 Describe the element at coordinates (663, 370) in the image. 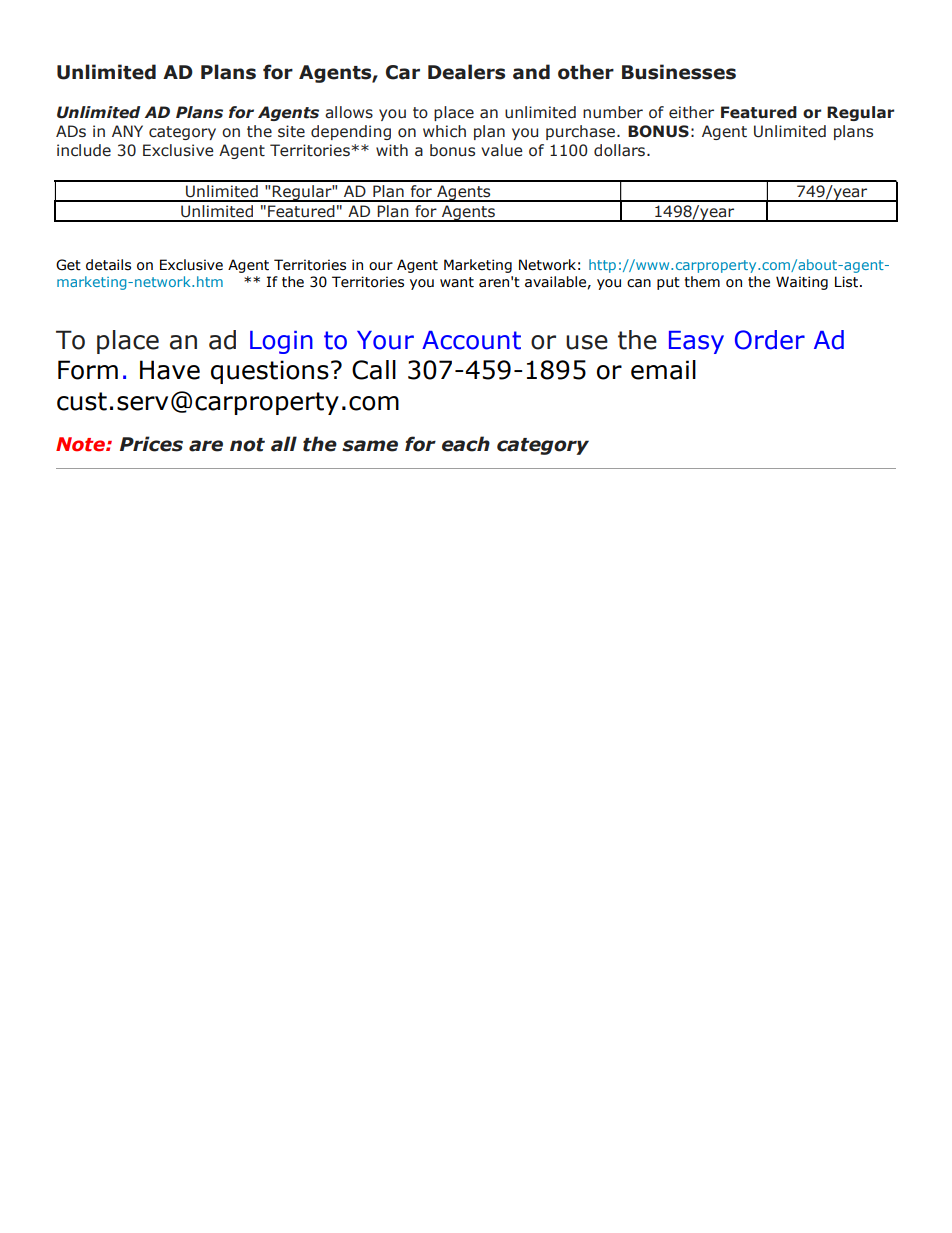

I see `email` at that location.
